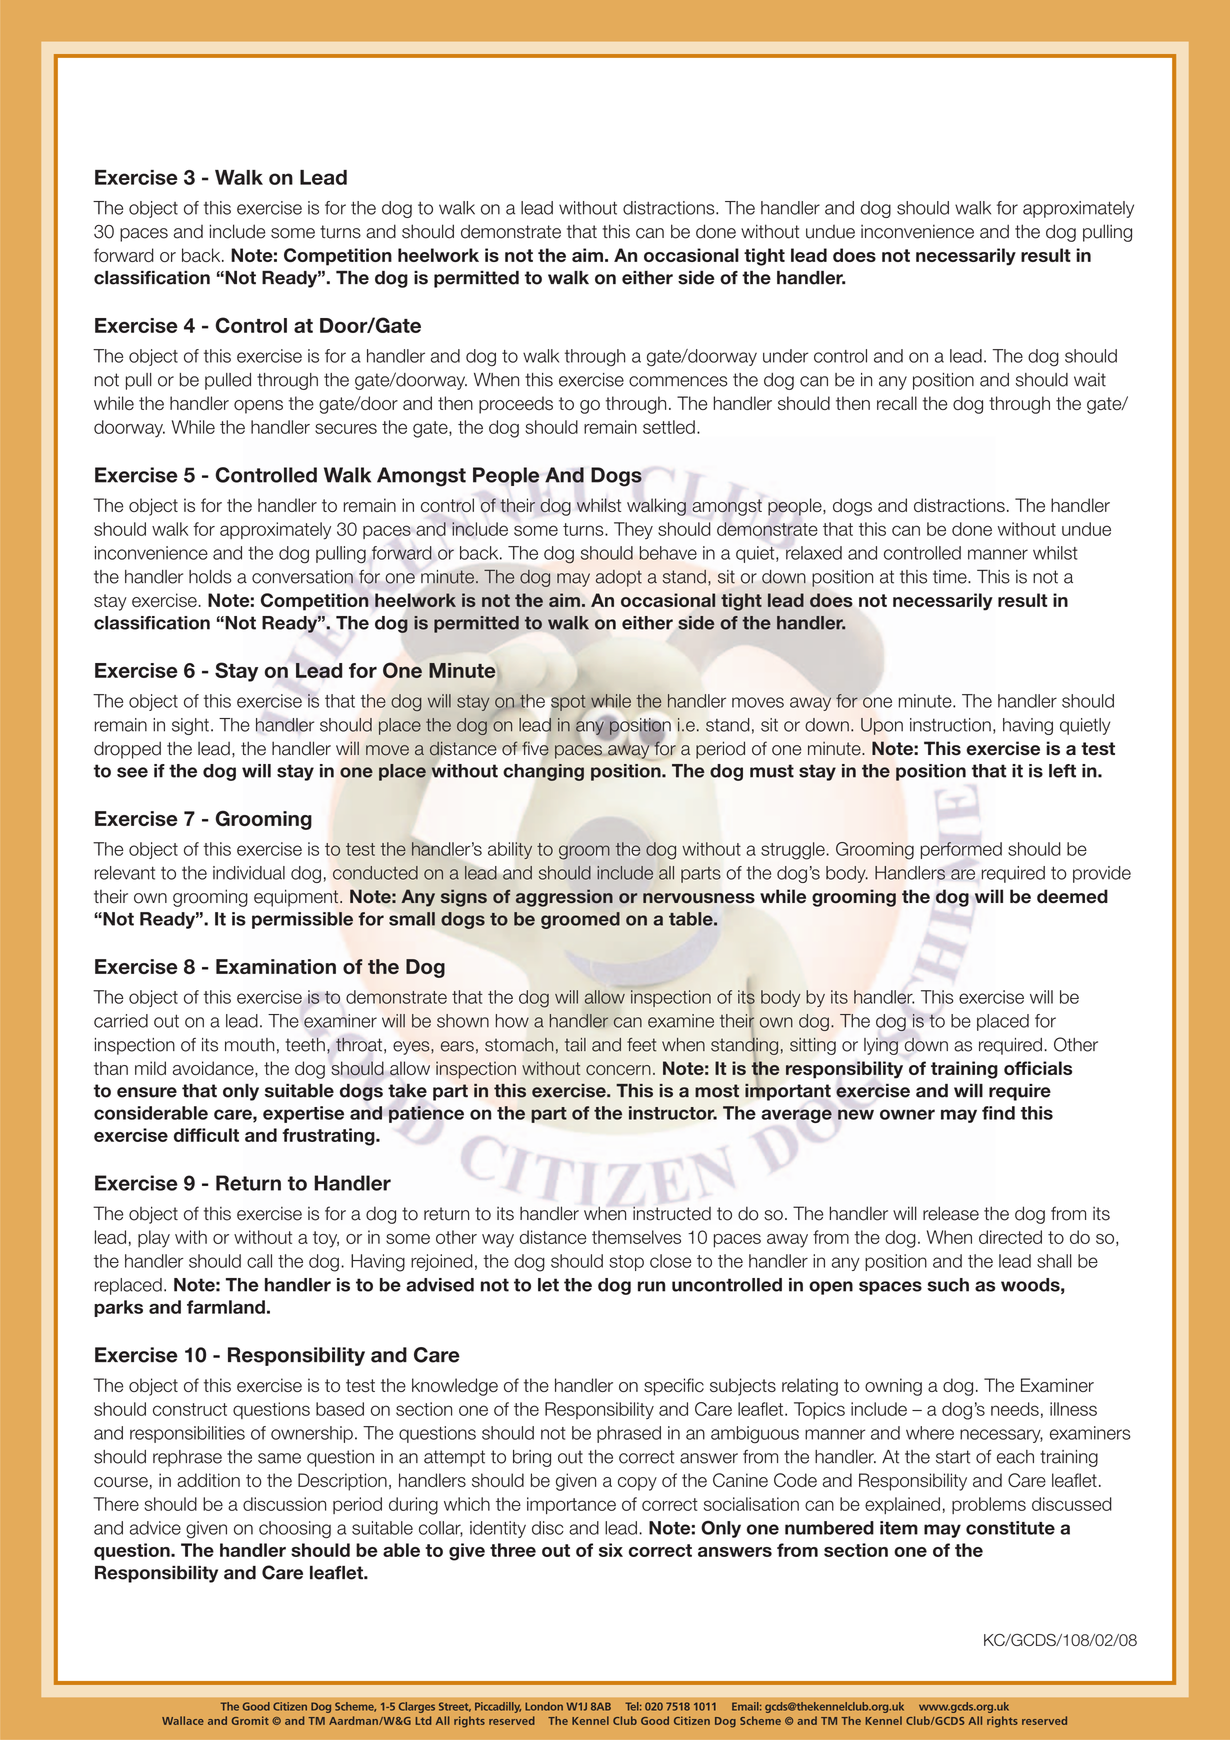 The height and width of the image is (1740, 1230). What do you see at coordinates (575, 1045) in the image?
I see `tail` at bounding box center [575, 1045].
